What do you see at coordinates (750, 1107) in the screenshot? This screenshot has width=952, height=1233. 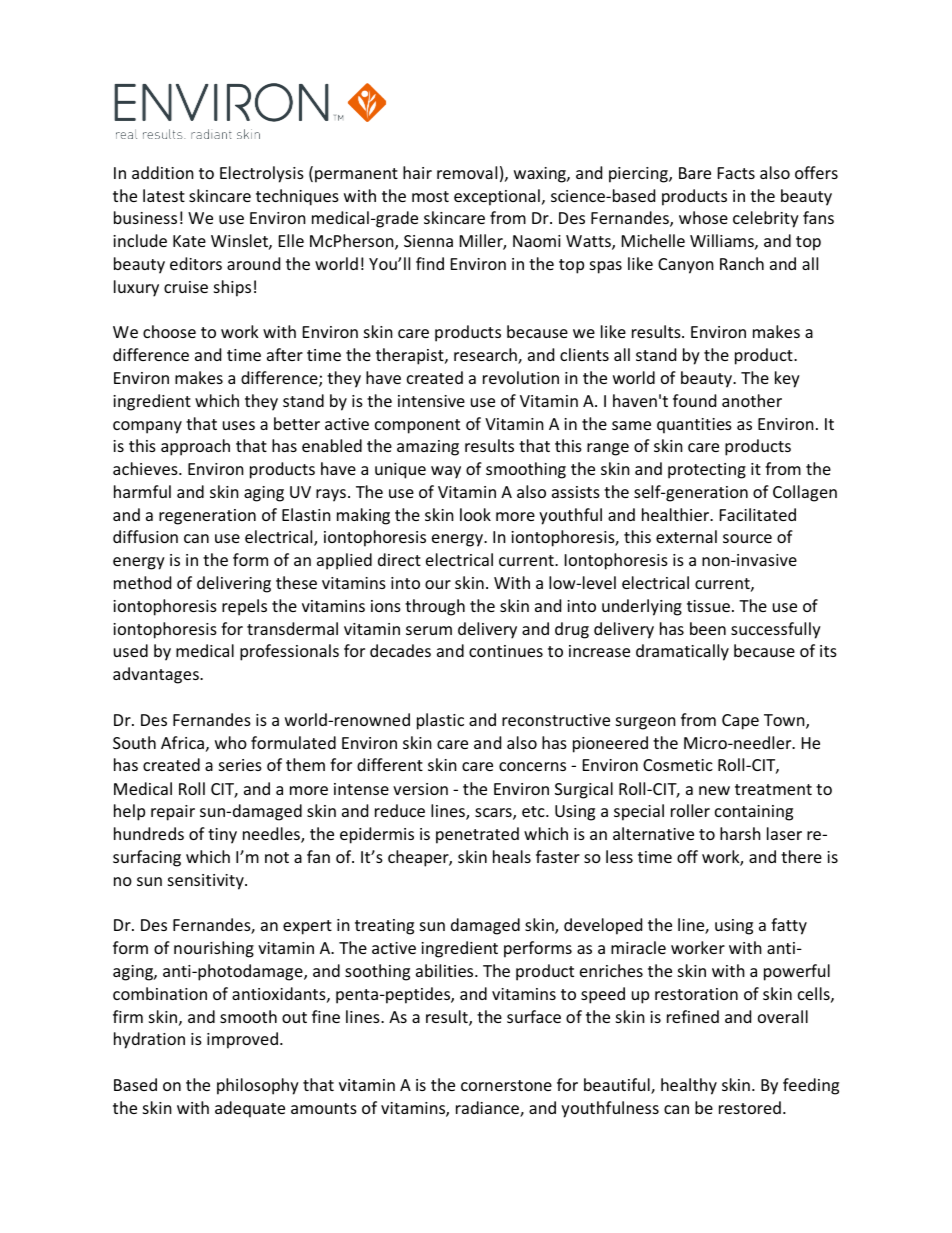 I see `restored` at bounding box center [750, 1107].
